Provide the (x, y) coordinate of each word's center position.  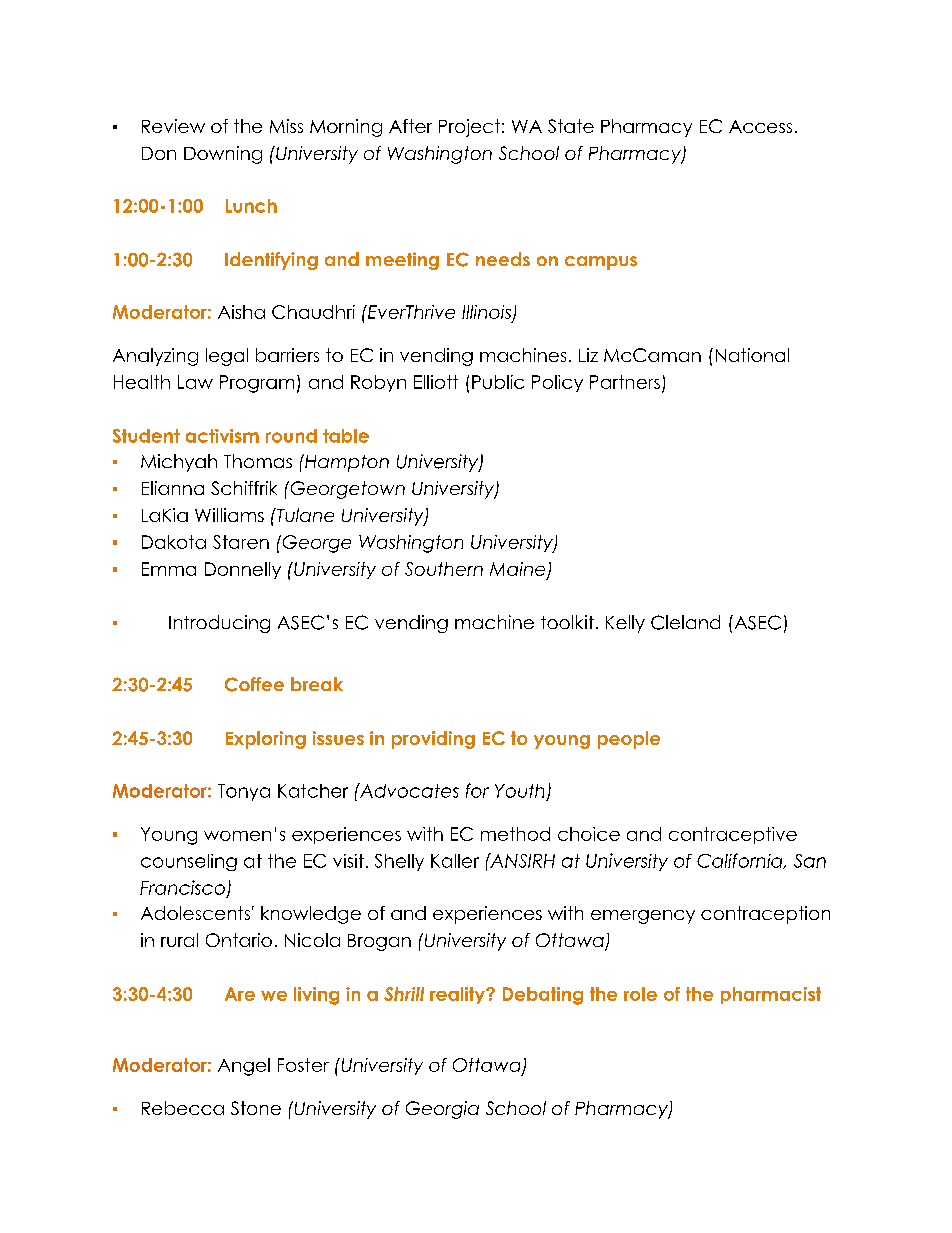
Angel (244, 1067)
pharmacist (771, 995)
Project (469, 128)
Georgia (442, 1110)
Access (760, 126)
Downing (223, 155)
